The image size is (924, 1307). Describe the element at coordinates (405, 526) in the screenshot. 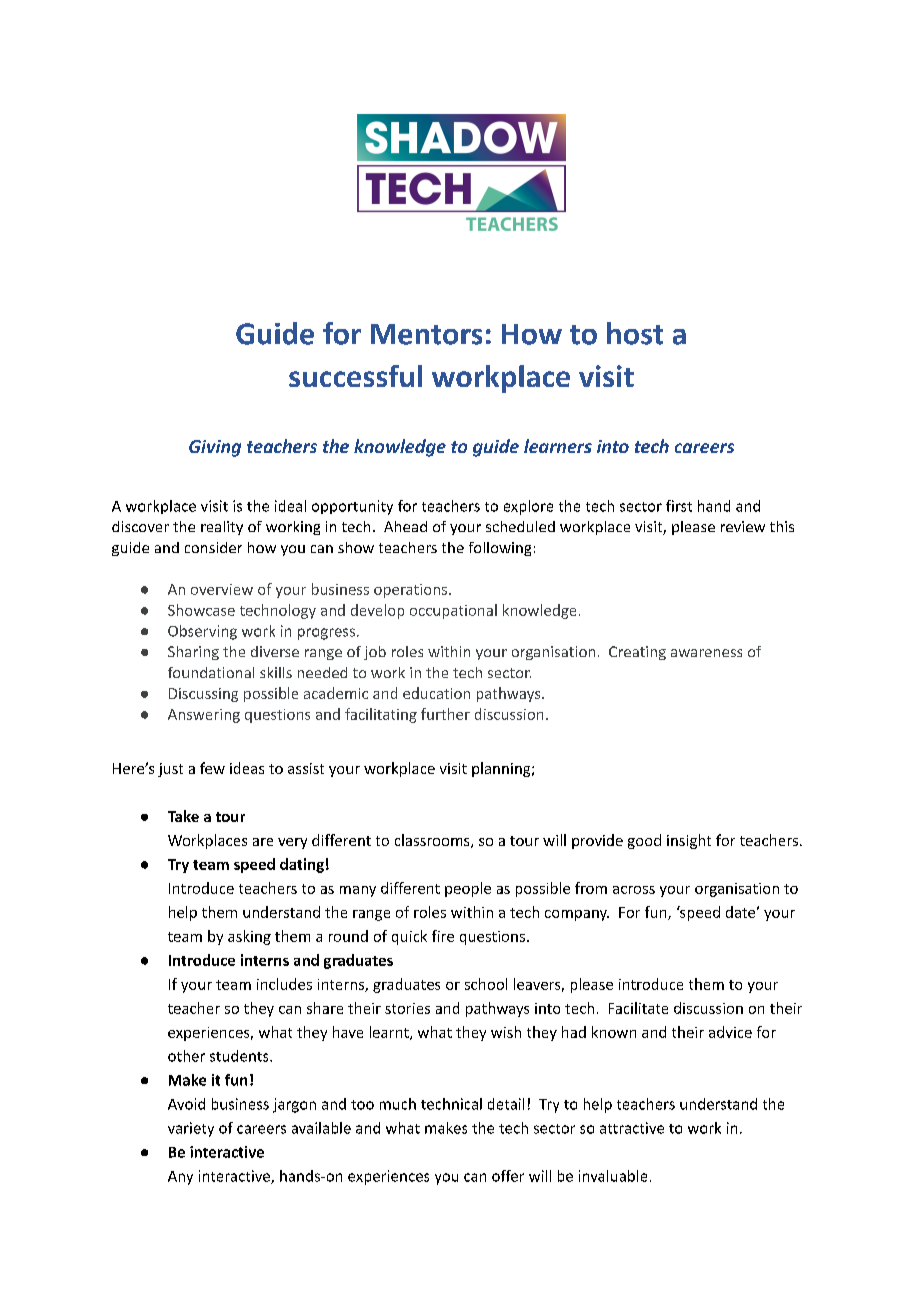

I see `Ahead` at that location.
